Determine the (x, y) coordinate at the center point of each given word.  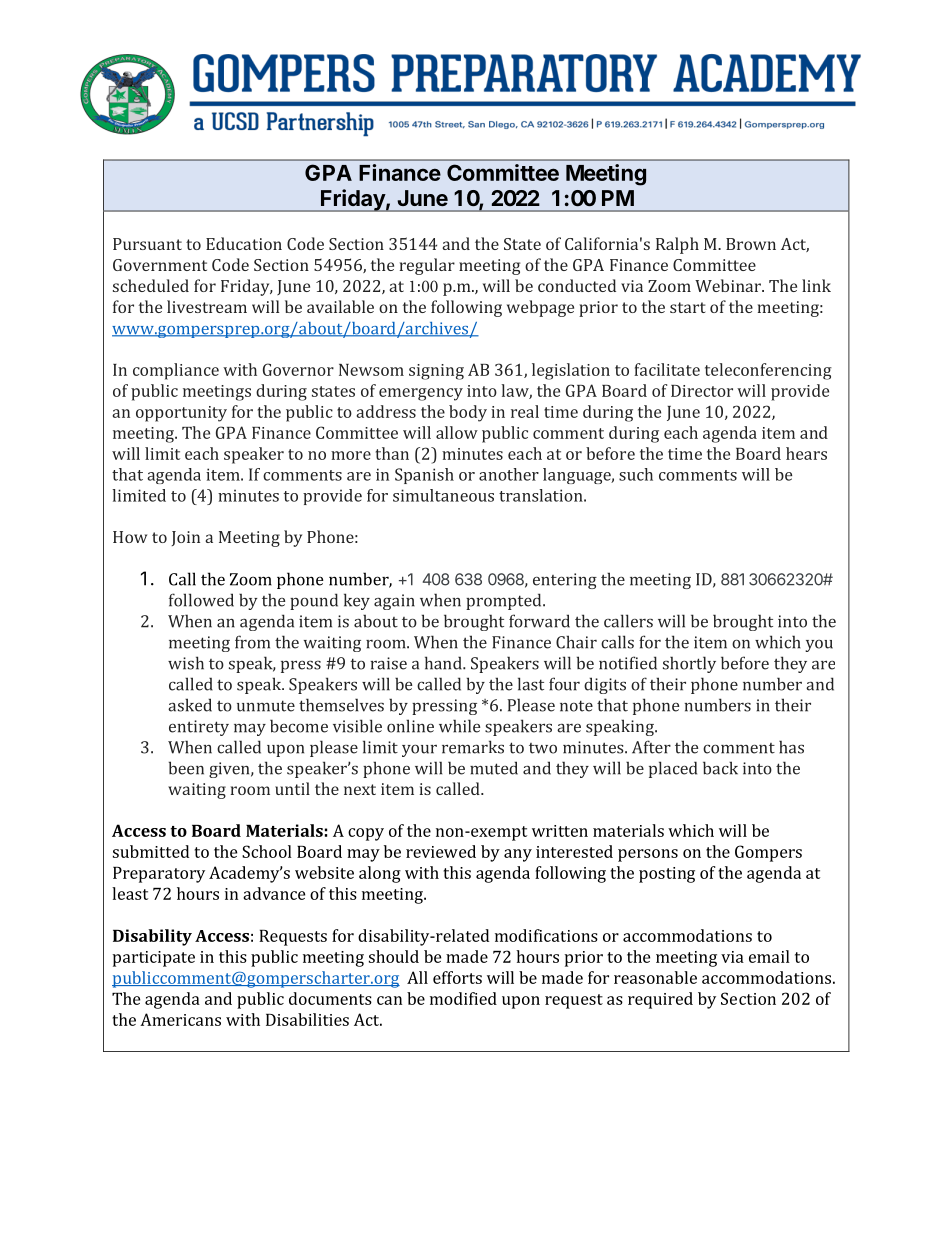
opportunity (181, 414)
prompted (505, 601)
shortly (689, 664)
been (186, 768)
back (720, 768)
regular (427, 266)
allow (457, 432)
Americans (180, 1019)
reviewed (441, 851)
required (660, 1000)
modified (463, 998)
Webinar (729, 285)
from (252, 642)
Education (244, 243)
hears (806, 453)
